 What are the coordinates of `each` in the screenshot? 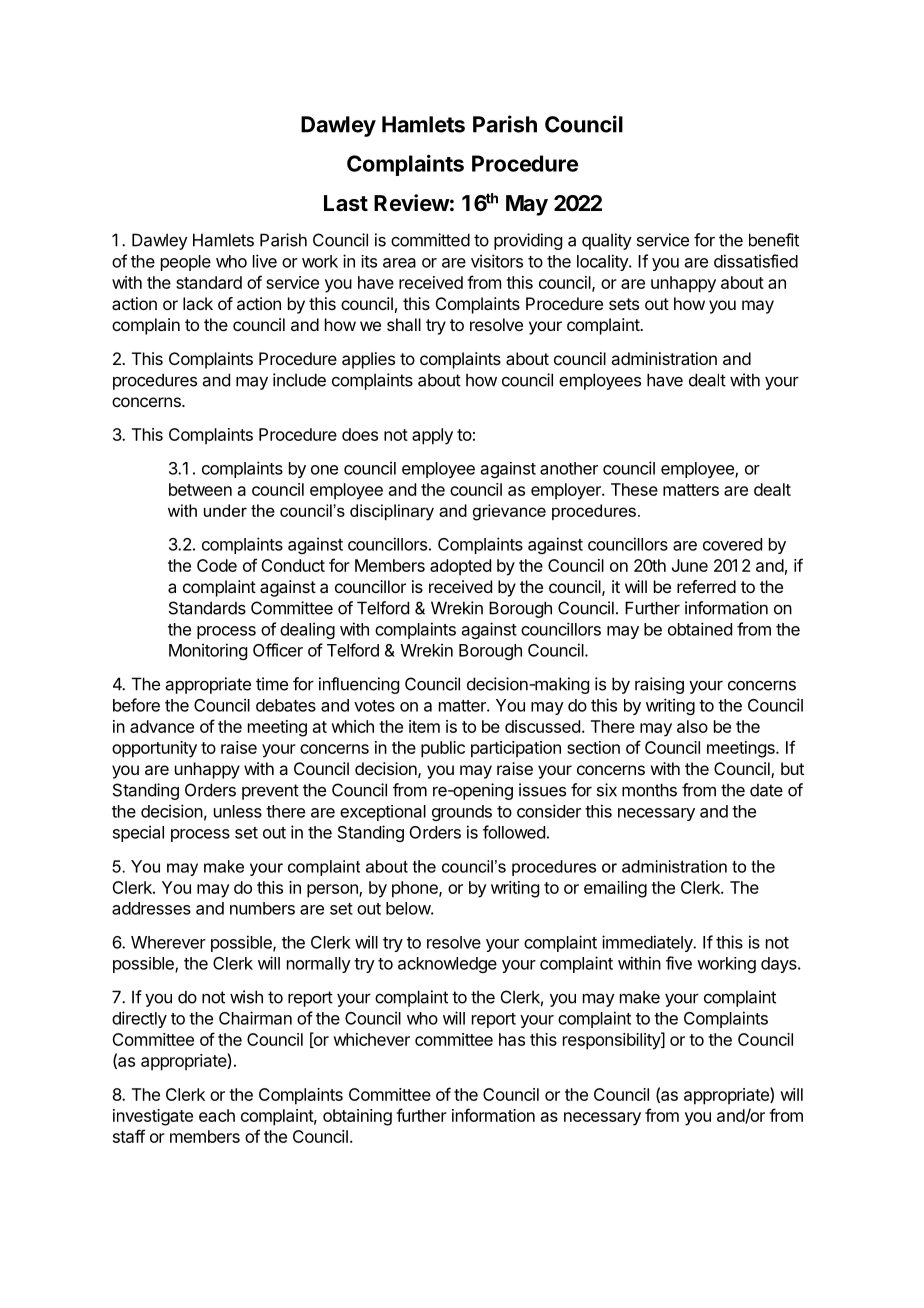 It's located at (217, 1115).
